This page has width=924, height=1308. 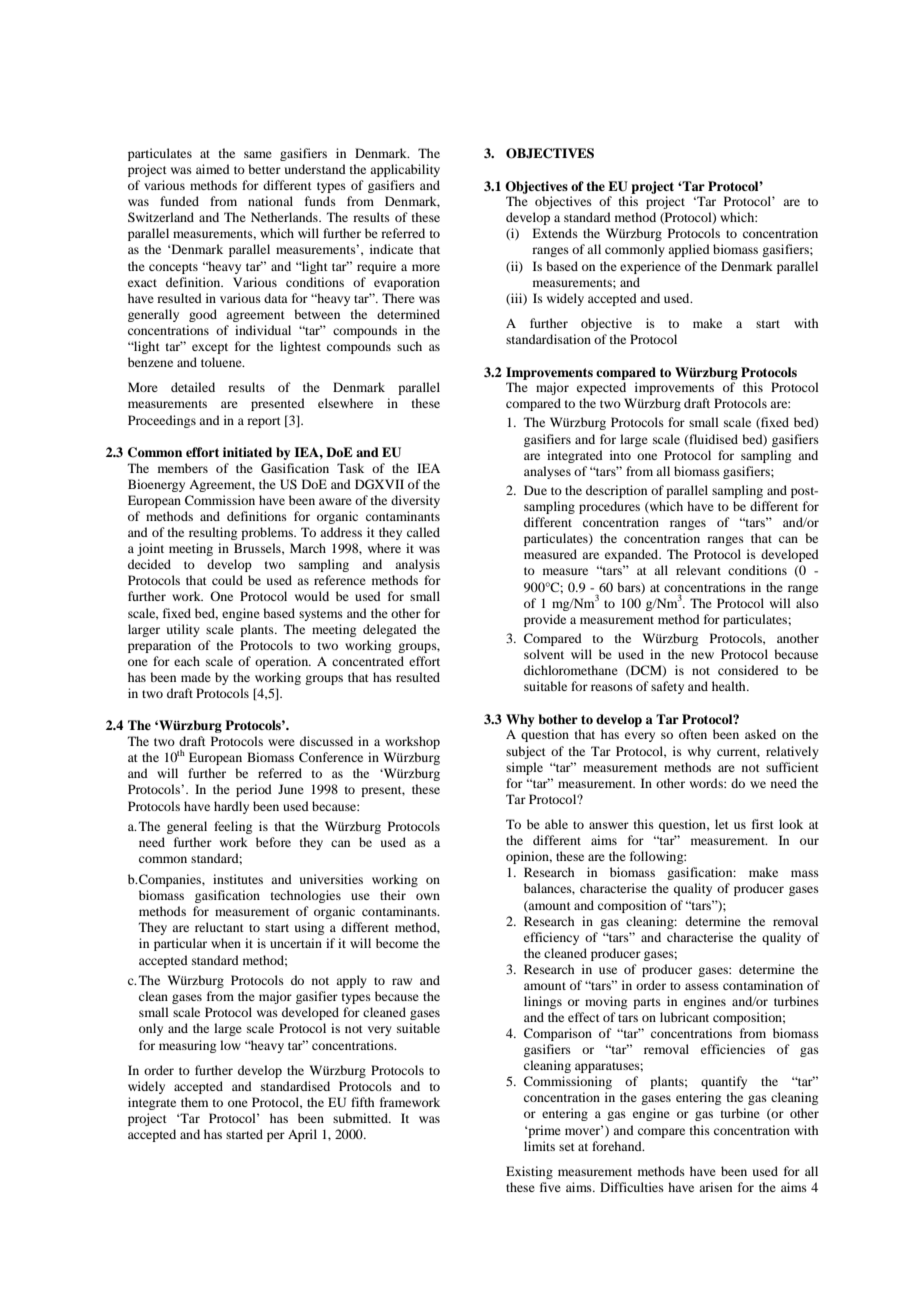 What do you see at coordinates (748, 670) in the page?
I see `considered` at bounding box center [748, 670].
